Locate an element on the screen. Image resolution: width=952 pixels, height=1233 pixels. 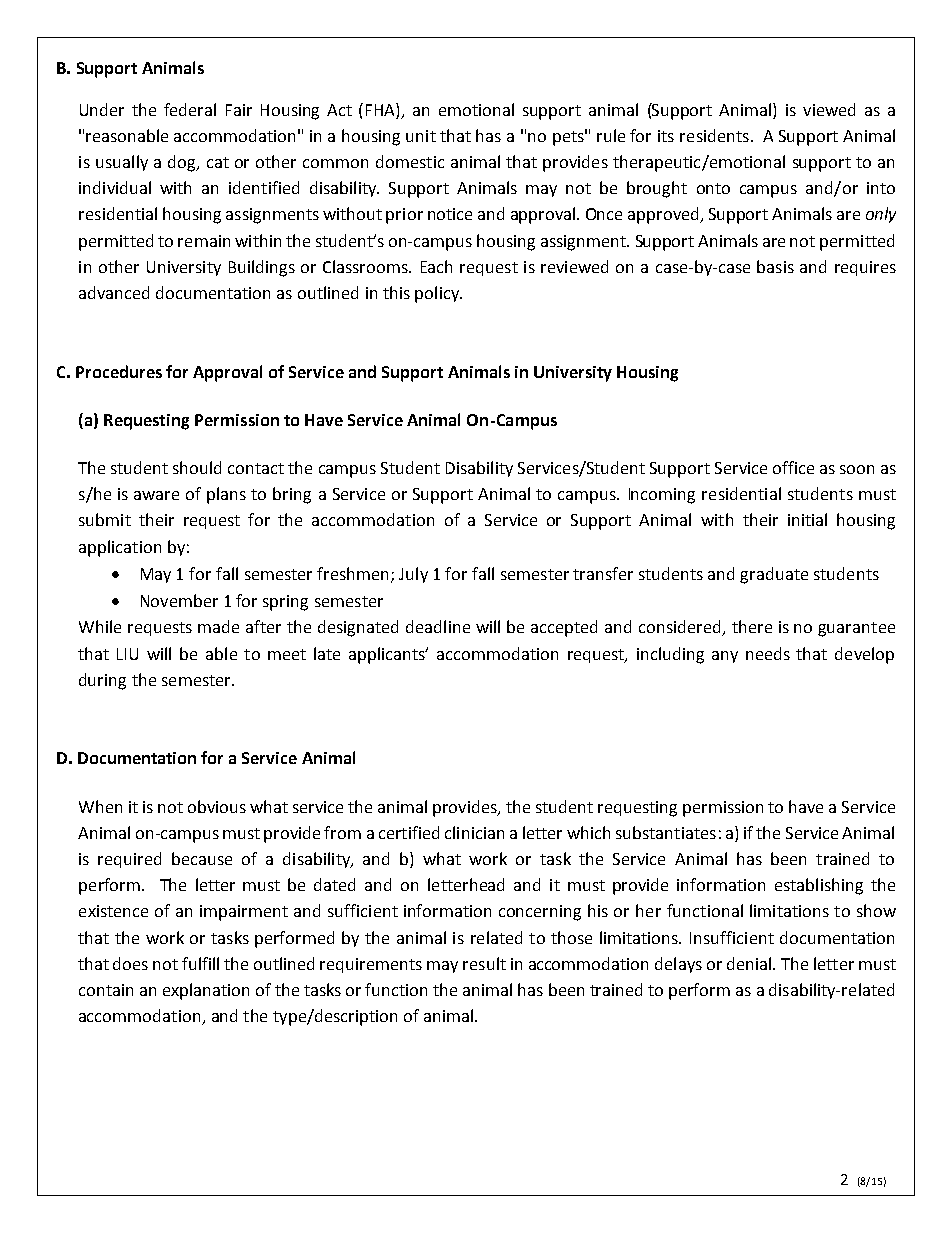
unit is located at coordinates (421, 136).
